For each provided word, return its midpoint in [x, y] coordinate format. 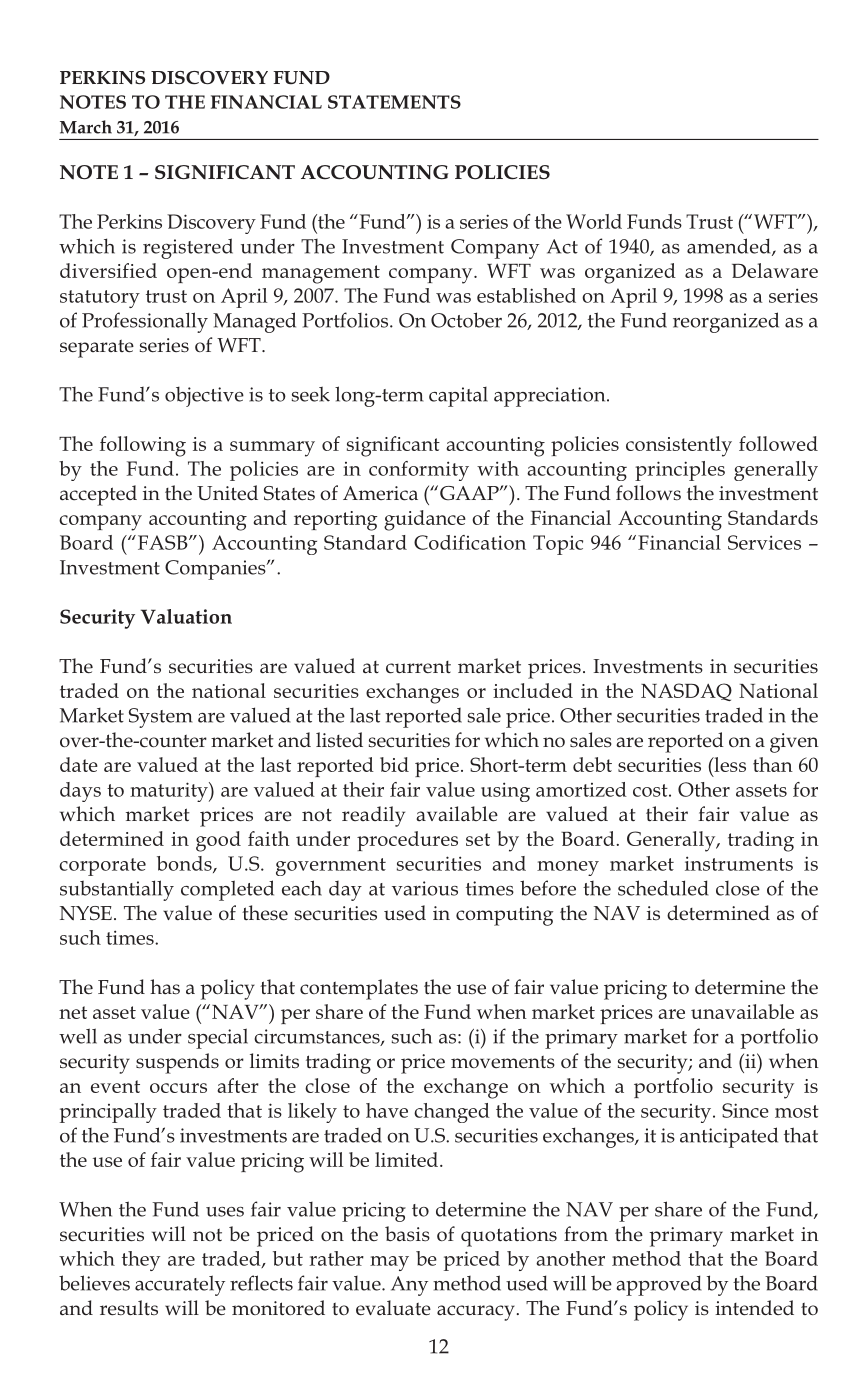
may [389, 1263]
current [418, 667]
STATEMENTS [394, 102]
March [86, 127]
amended [730, 247]
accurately [180, 1285]
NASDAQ [686, 692]
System [160, 718]
